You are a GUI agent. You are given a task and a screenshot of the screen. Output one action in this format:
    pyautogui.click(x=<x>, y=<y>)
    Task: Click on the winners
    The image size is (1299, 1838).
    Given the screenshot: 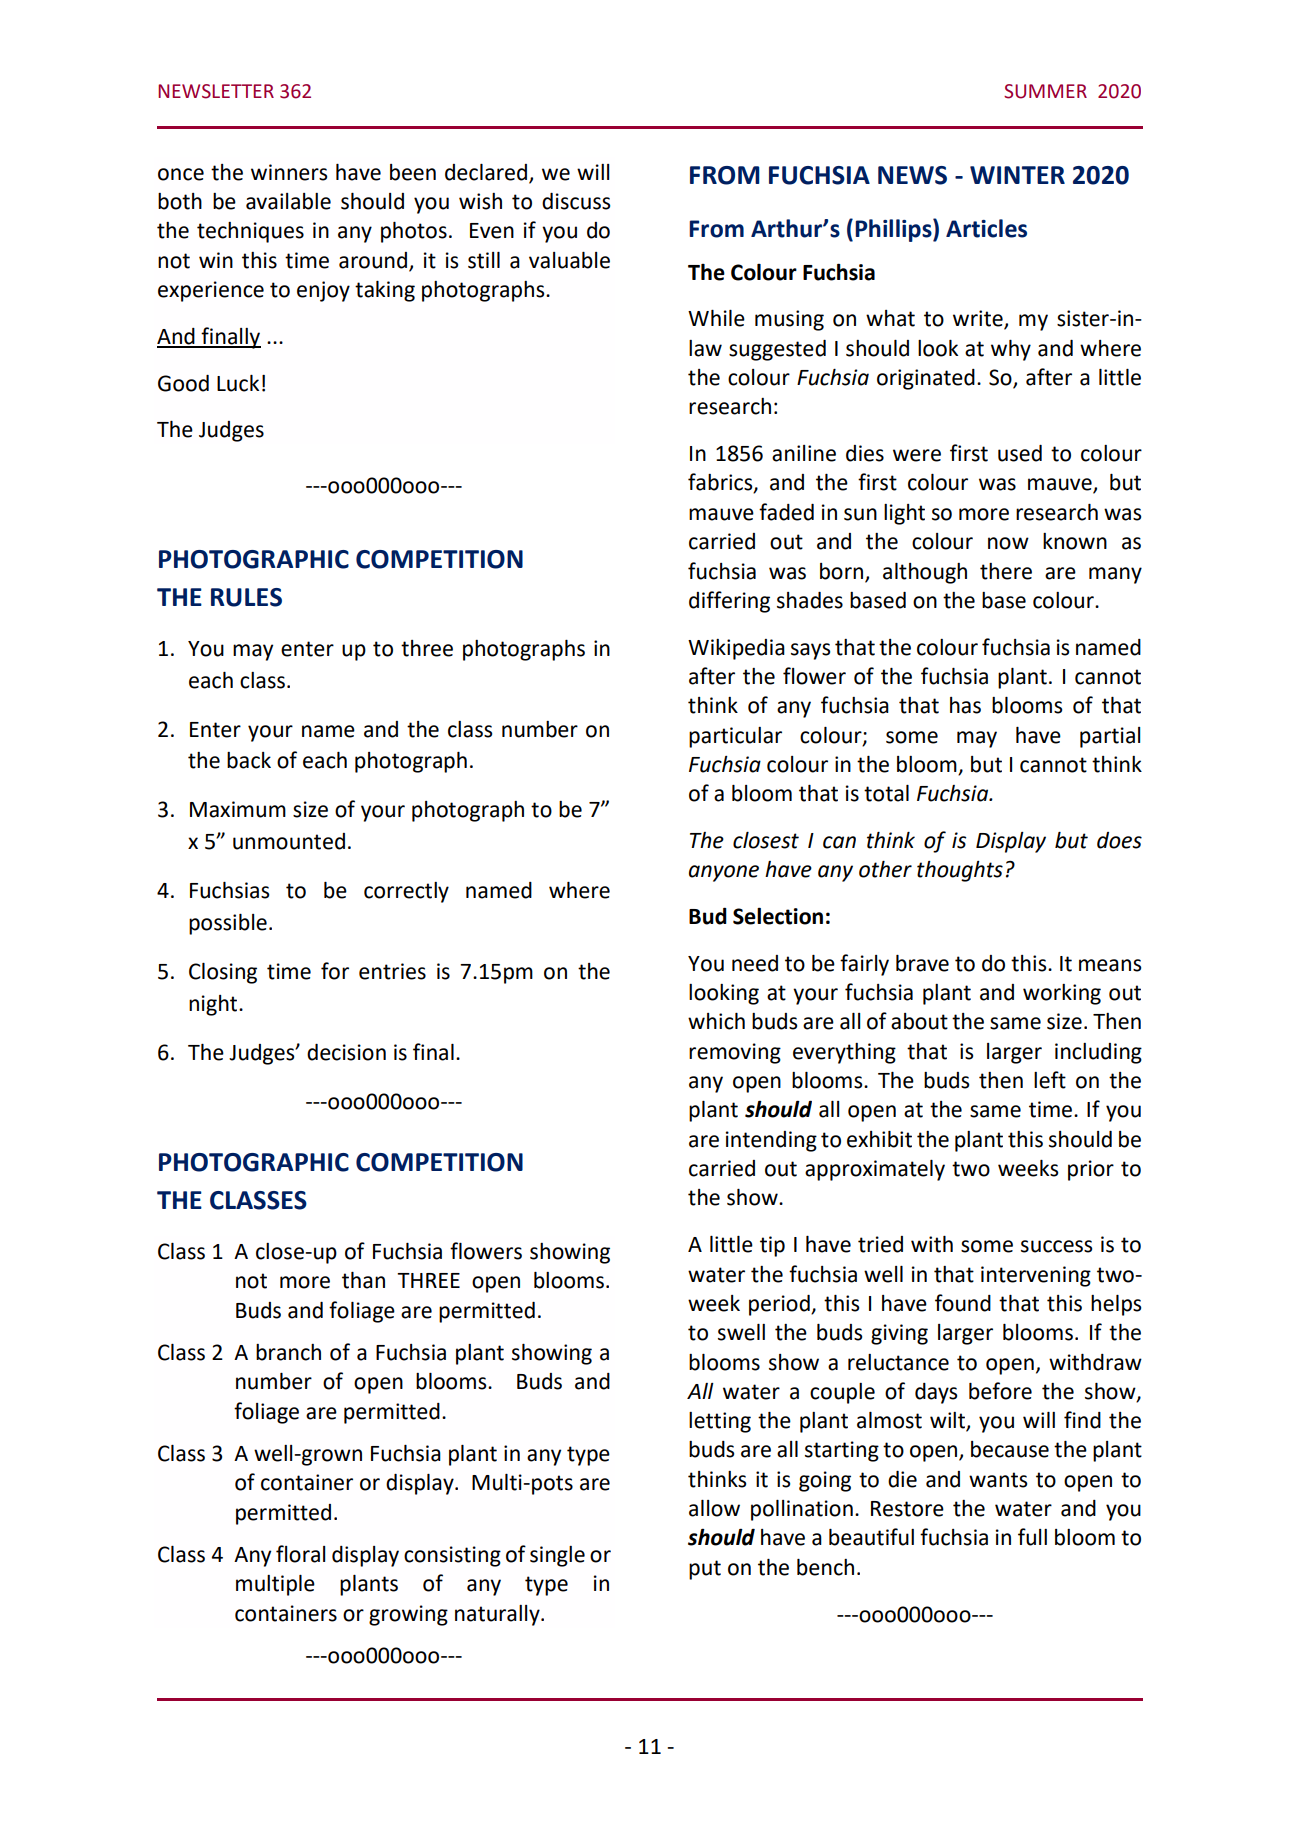 What is the action you would take?
    pyautogui.click(x=289, y=172)
